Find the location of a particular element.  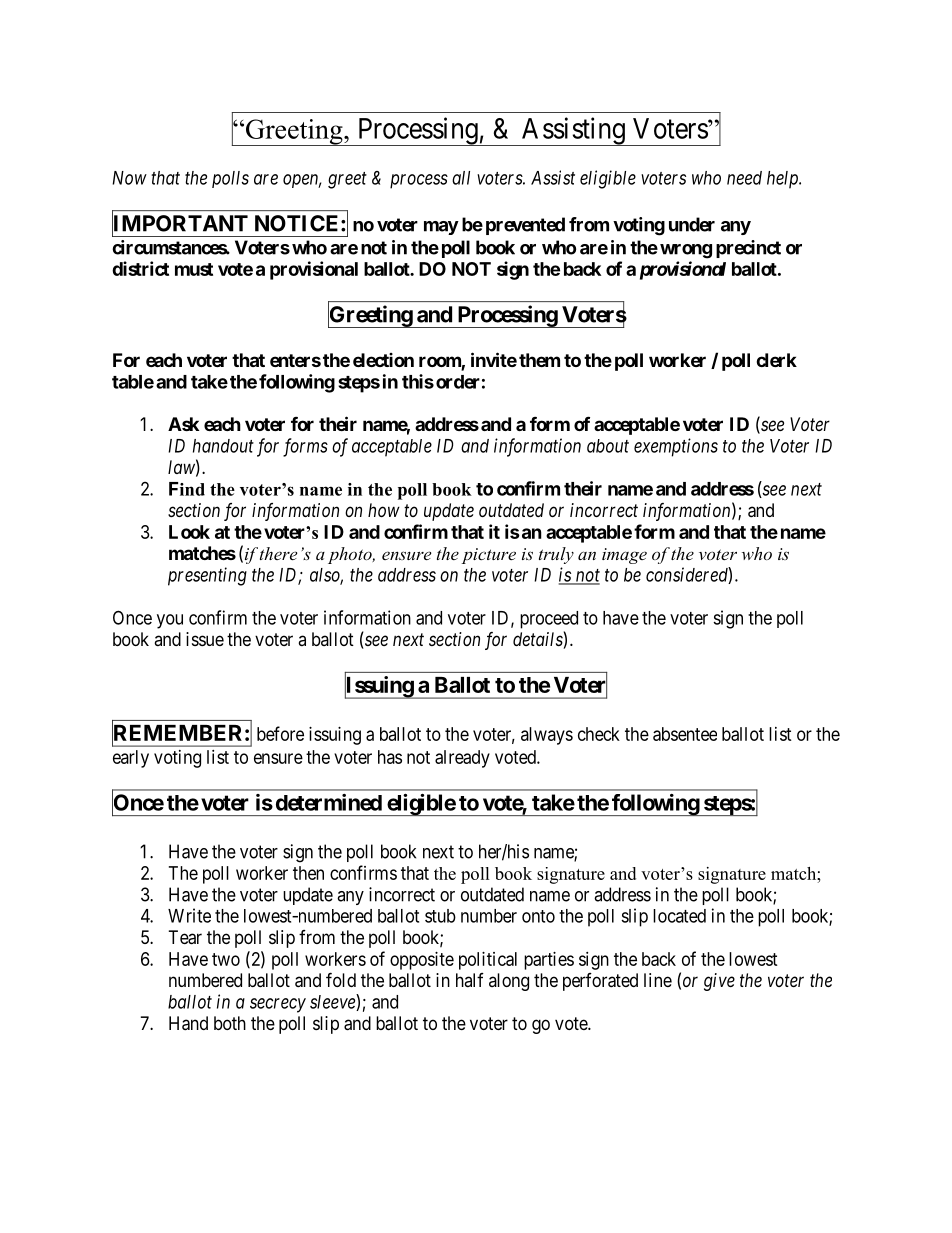

under is located at coordinates (692, 224).
